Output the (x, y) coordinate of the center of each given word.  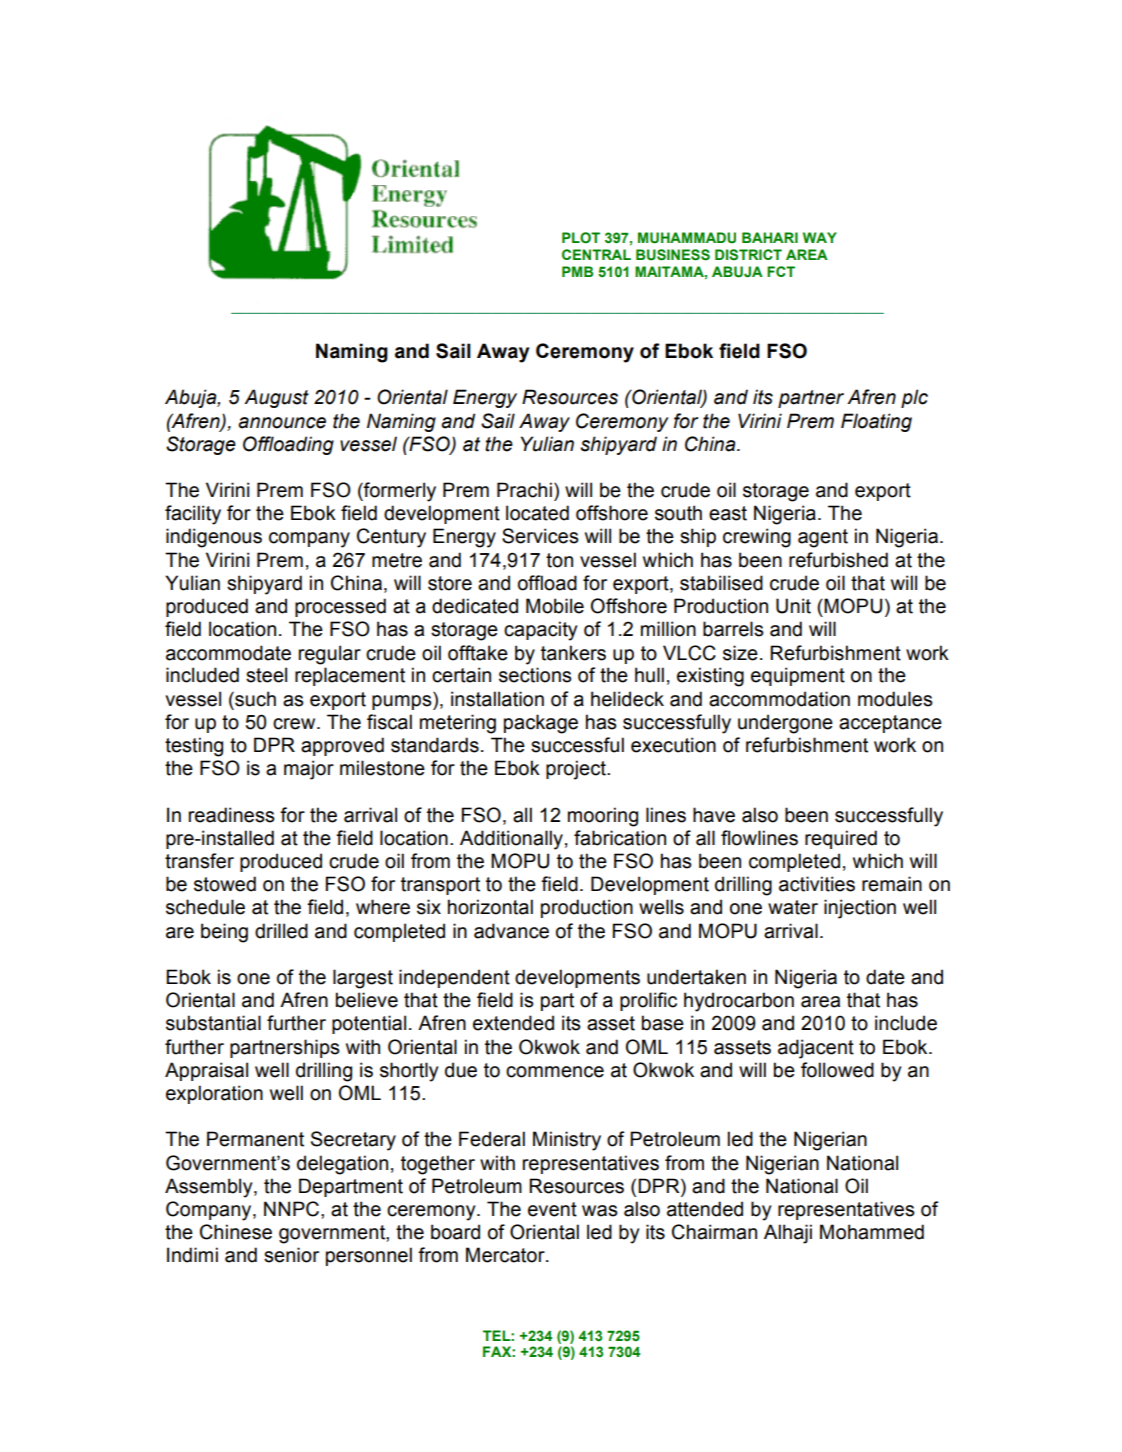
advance (511, 931)
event (552, 1209)
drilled (281, 931)
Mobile (555, 606)
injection (860, 909)
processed (340, 607)
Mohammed (872, 1232)
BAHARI (770, 237)
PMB (577, 271)
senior (291, 1255)
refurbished (838, 560)
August (276, 398)
